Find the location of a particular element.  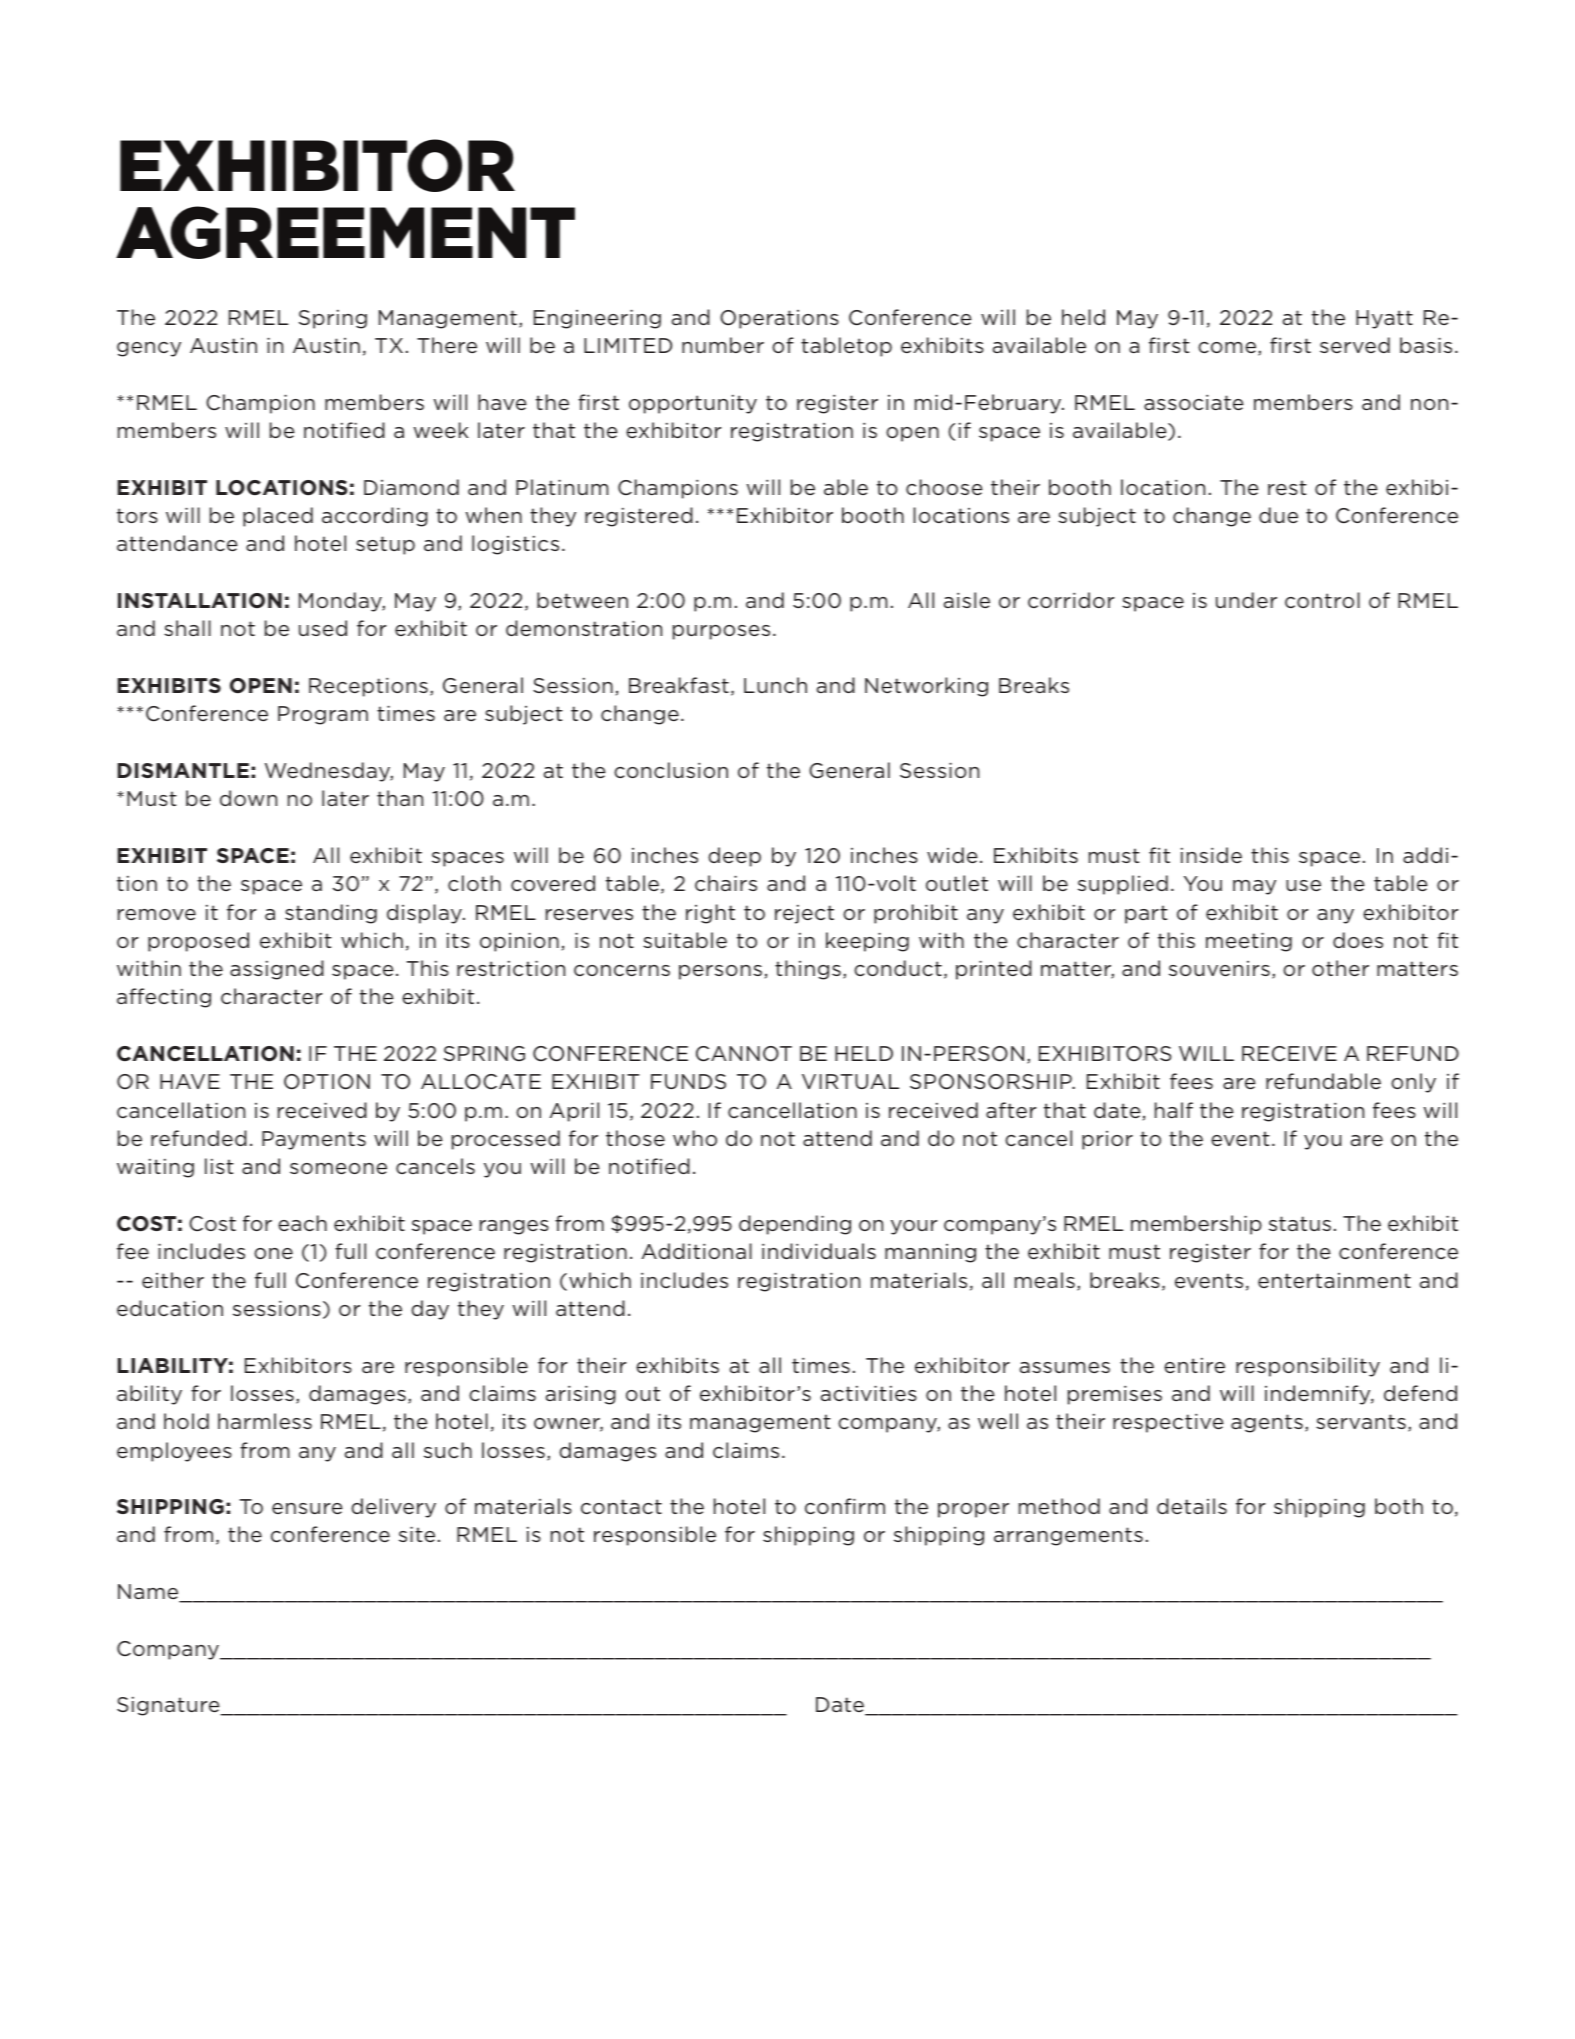

standing is located at coordinates (331, 914).
